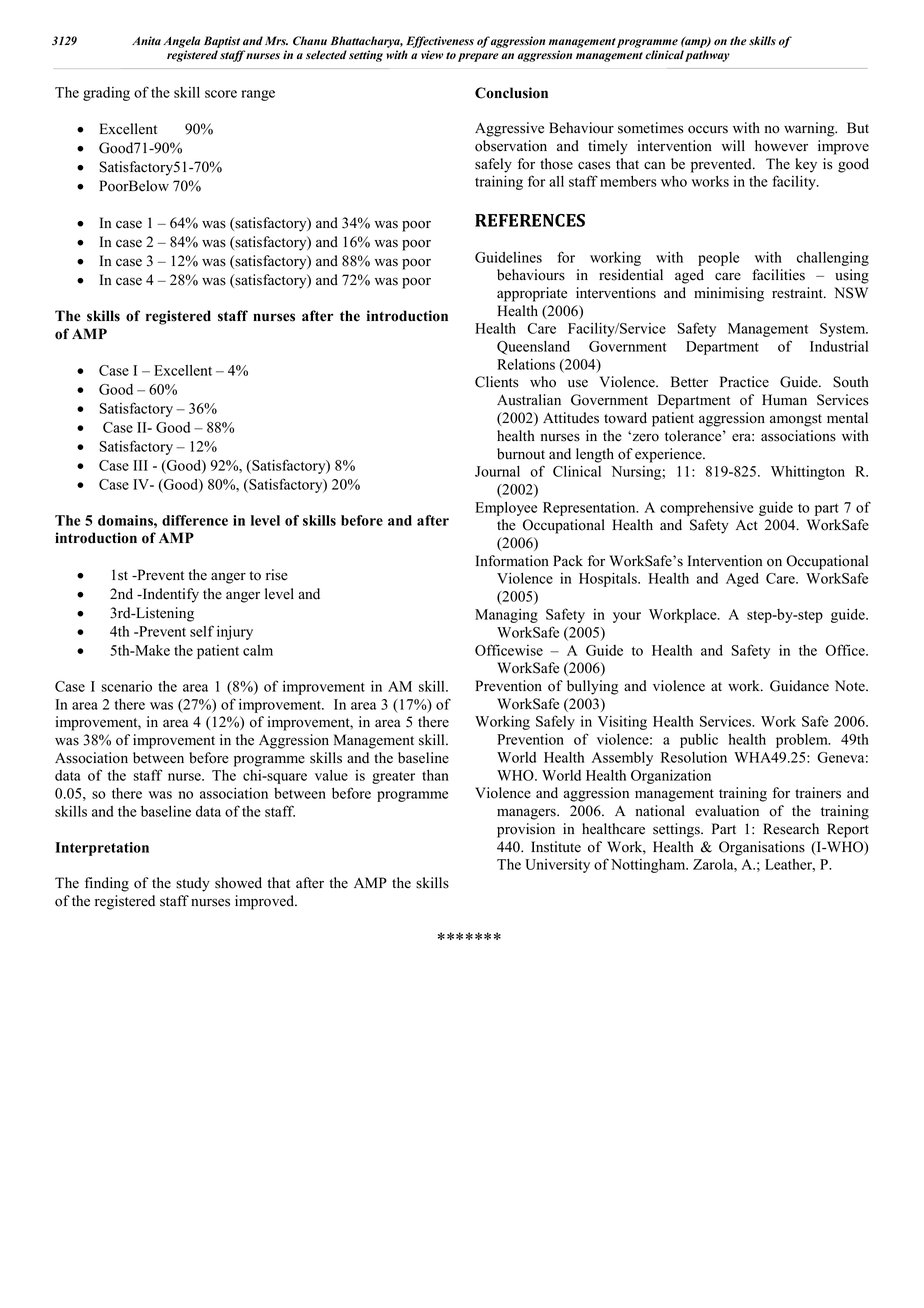  What do you see at coordinates (140, 465) in the screenshot?
I see `III` at bounding box center [140, 465].
